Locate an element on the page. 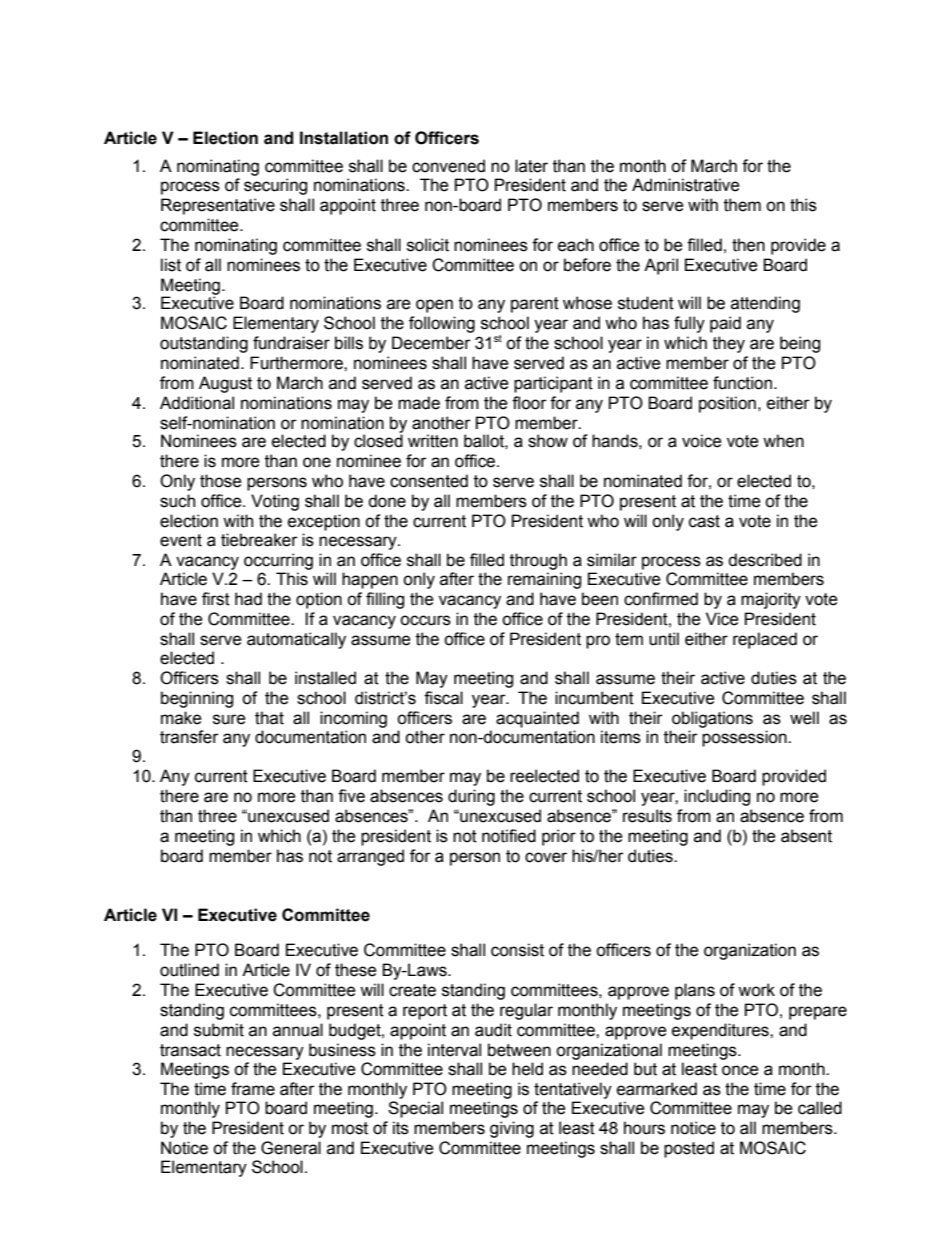 This document has width=952, height=1233. occurs is located at coordinates (425, 620).
